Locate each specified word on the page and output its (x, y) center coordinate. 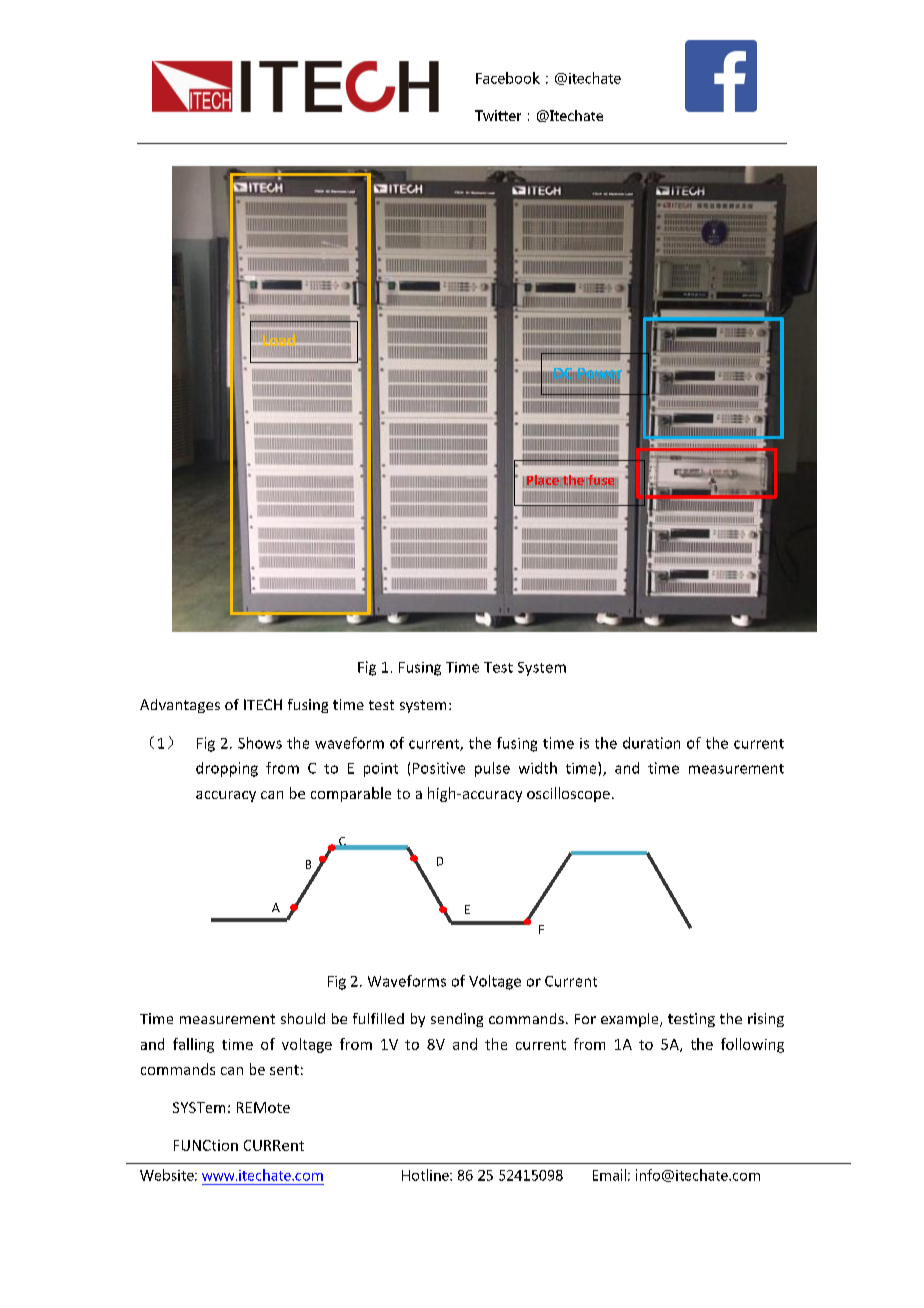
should (303, 1018)
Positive (439, 768)
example (631, 1020)
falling (193, 1045)
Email (609, 1175)
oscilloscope (568, 794)
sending (457, 1020)
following (752, 1045)
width (538, 768)
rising (766, 1020)
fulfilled (378, 1018)
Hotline (426, 1175)
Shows (260, 743)
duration (651, 743)
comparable (351, 794)
